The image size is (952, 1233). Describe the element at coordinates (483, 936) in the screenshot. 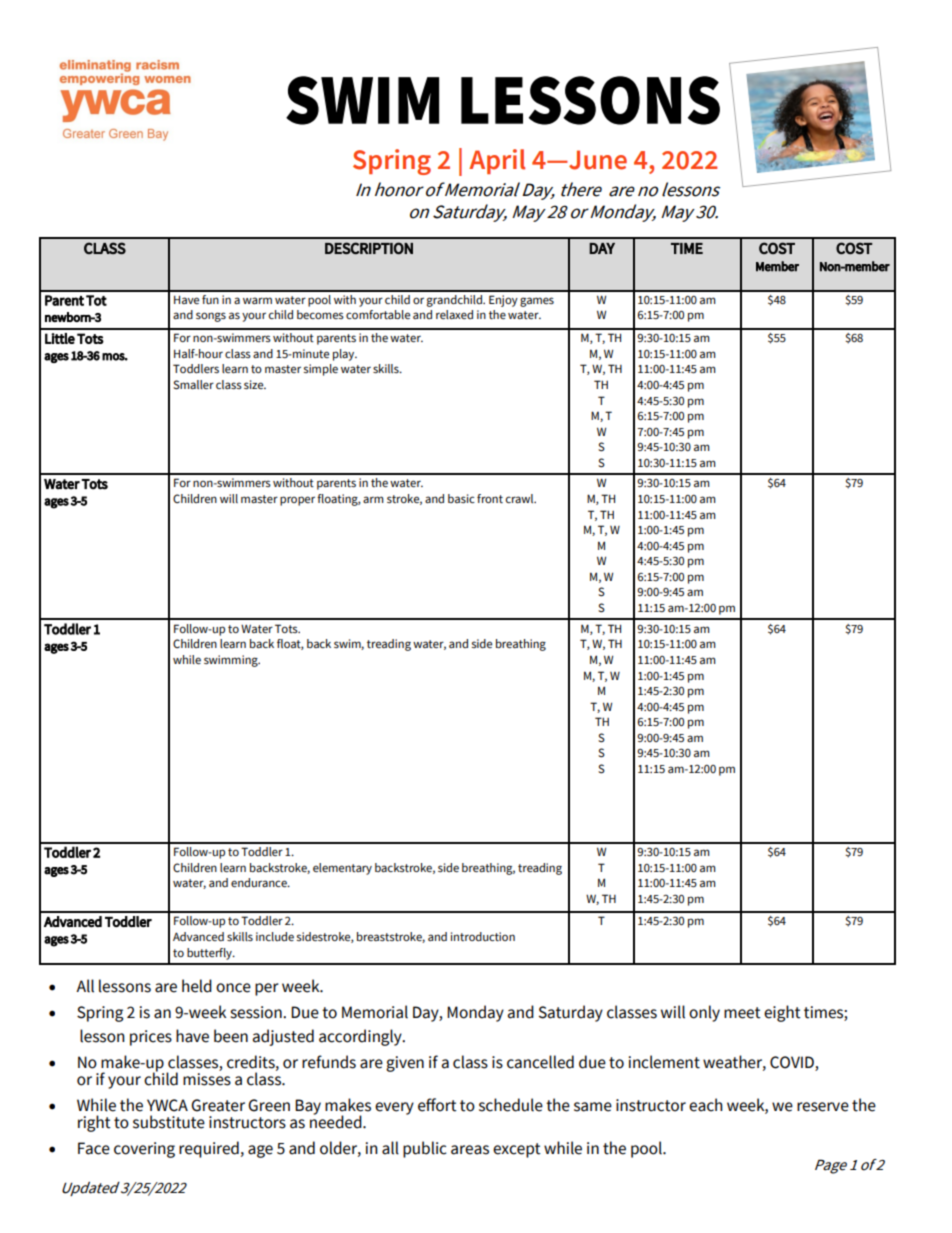

I see `introduction` at that location.
